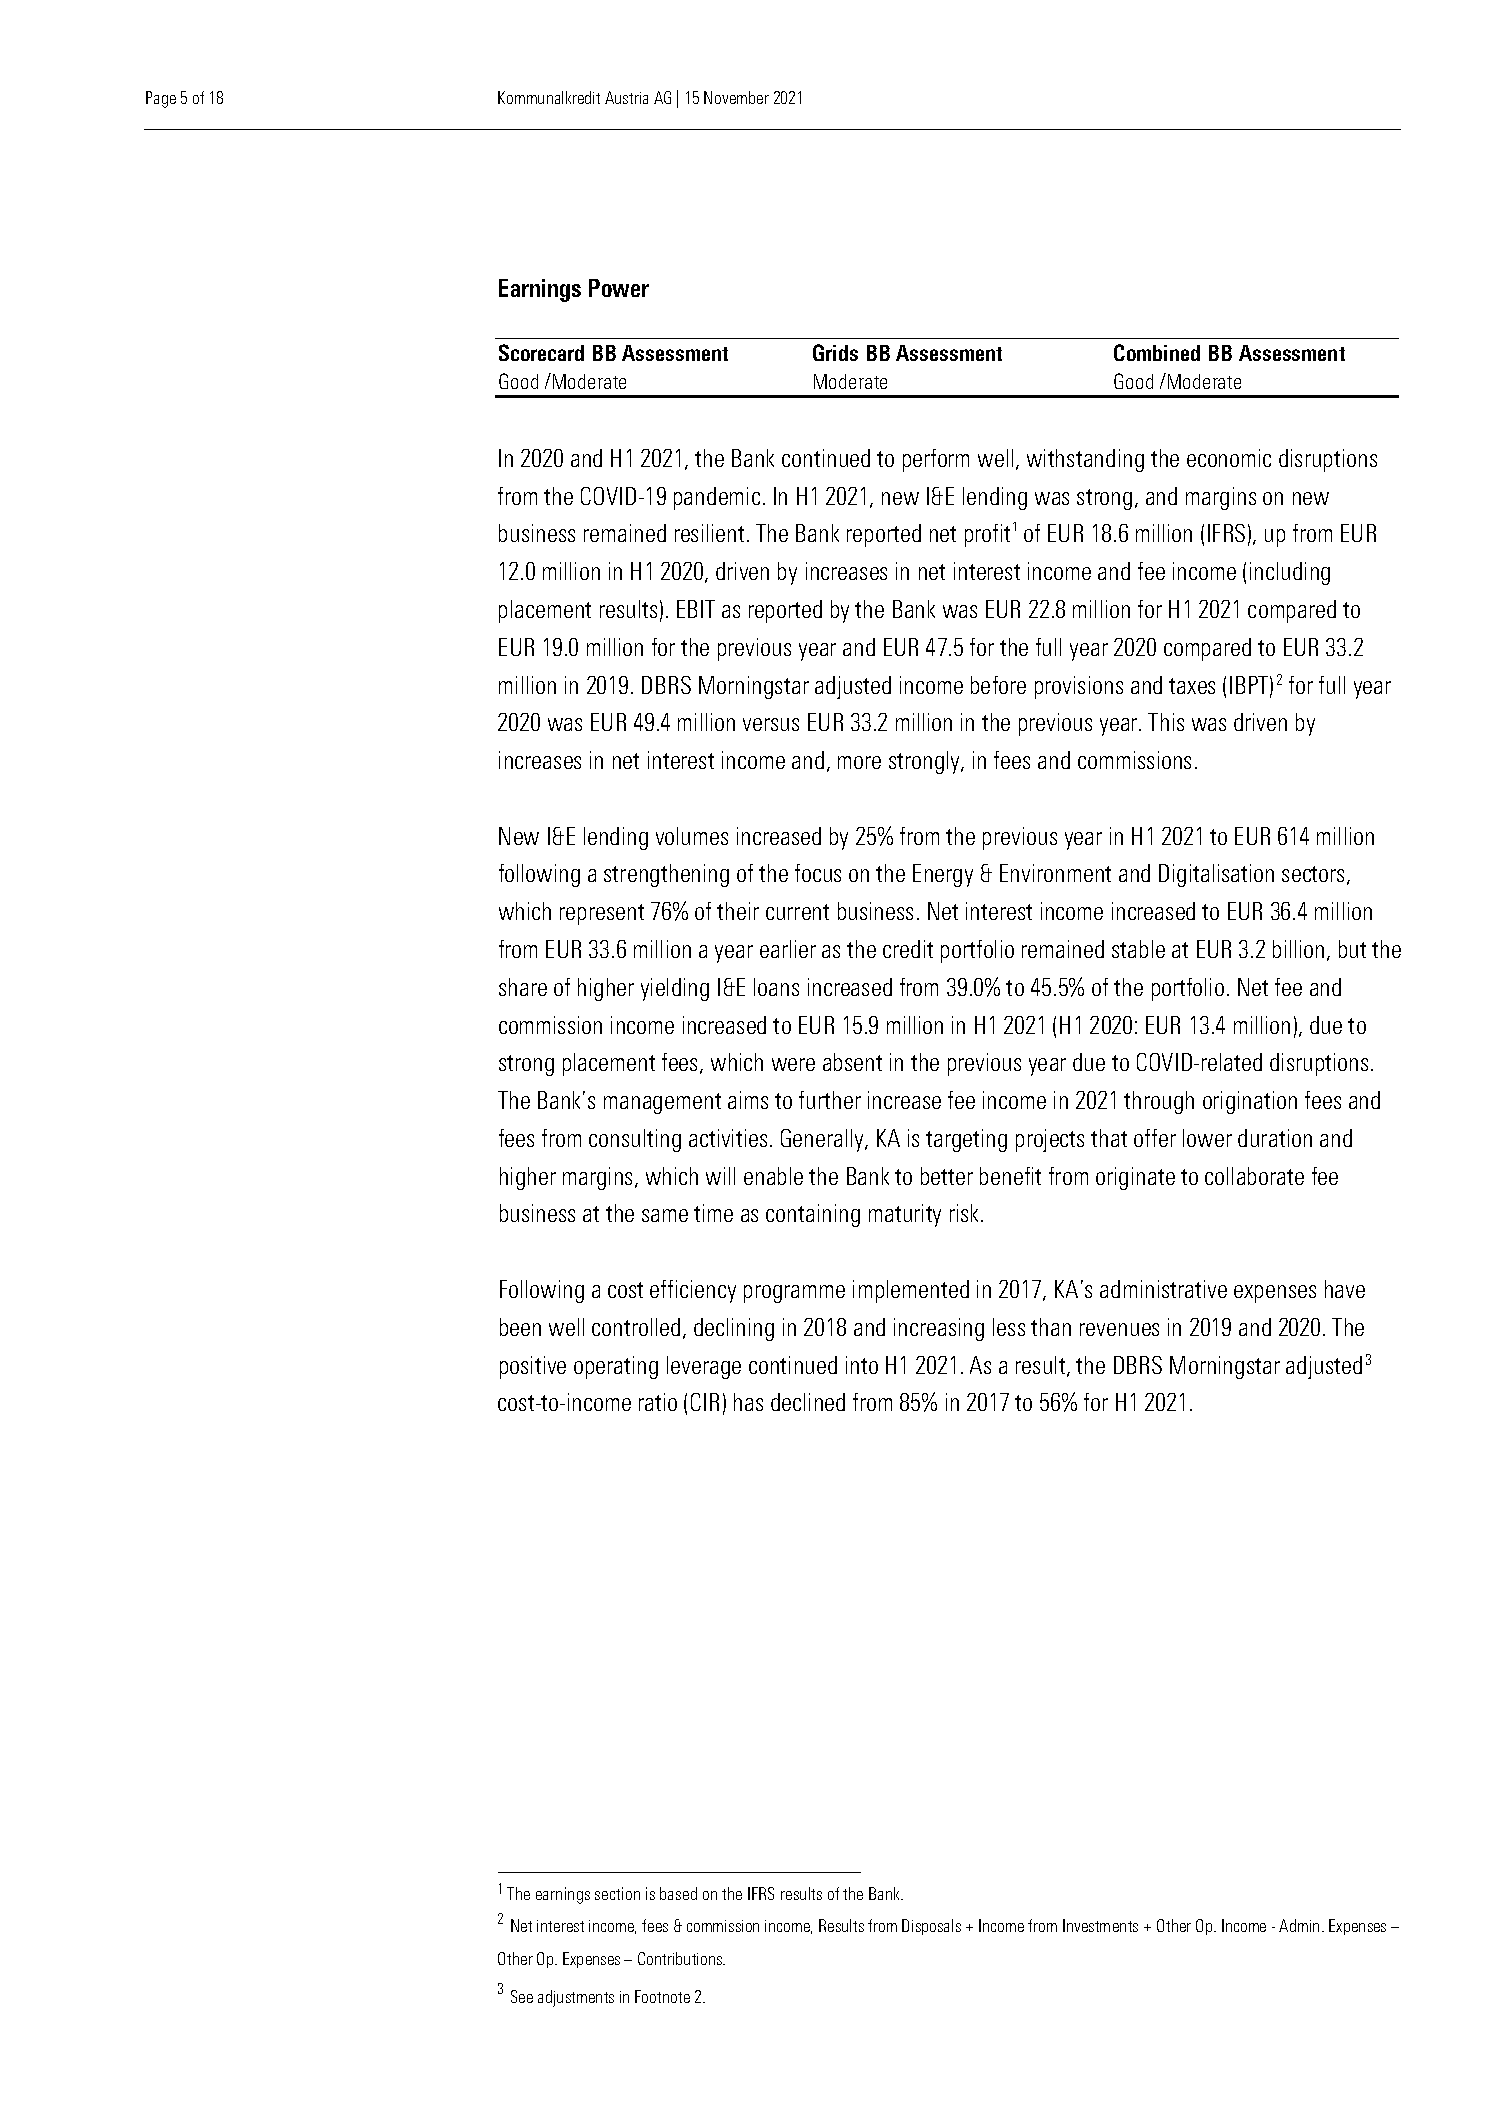  What do you see at coordinates (793, 1064) in the image?
I see `were` at bounding box center [793, 1064].
